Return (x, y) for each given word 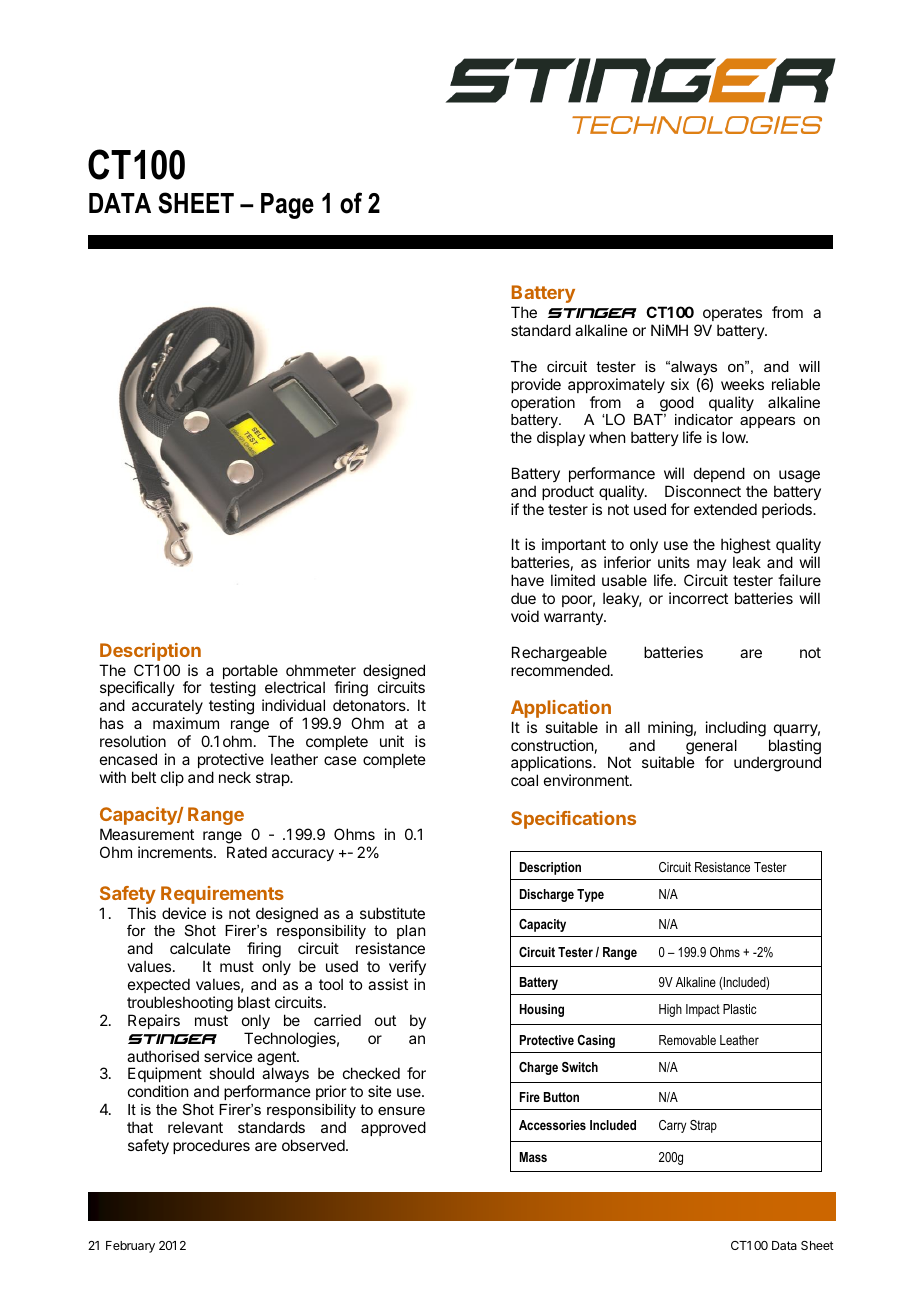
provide (536, 385)
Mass (533, 1157)
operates (732, 314)
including (736, 729)
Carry (672, 1126)
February (130, 1247)
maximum (186, 723)
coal (524, 780)
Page (287, 206)
